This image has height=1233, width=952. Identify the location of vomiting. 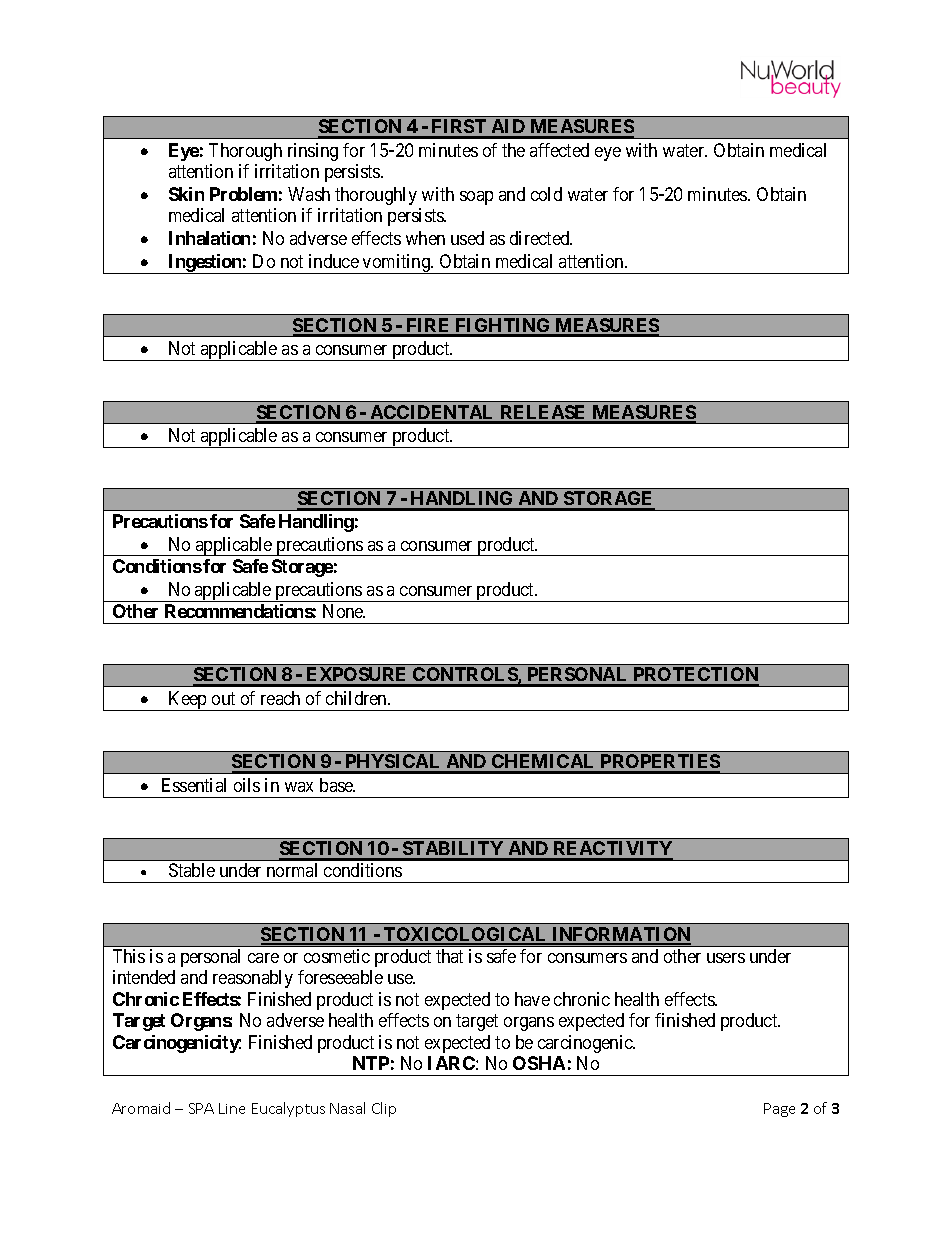
(396, 264).
